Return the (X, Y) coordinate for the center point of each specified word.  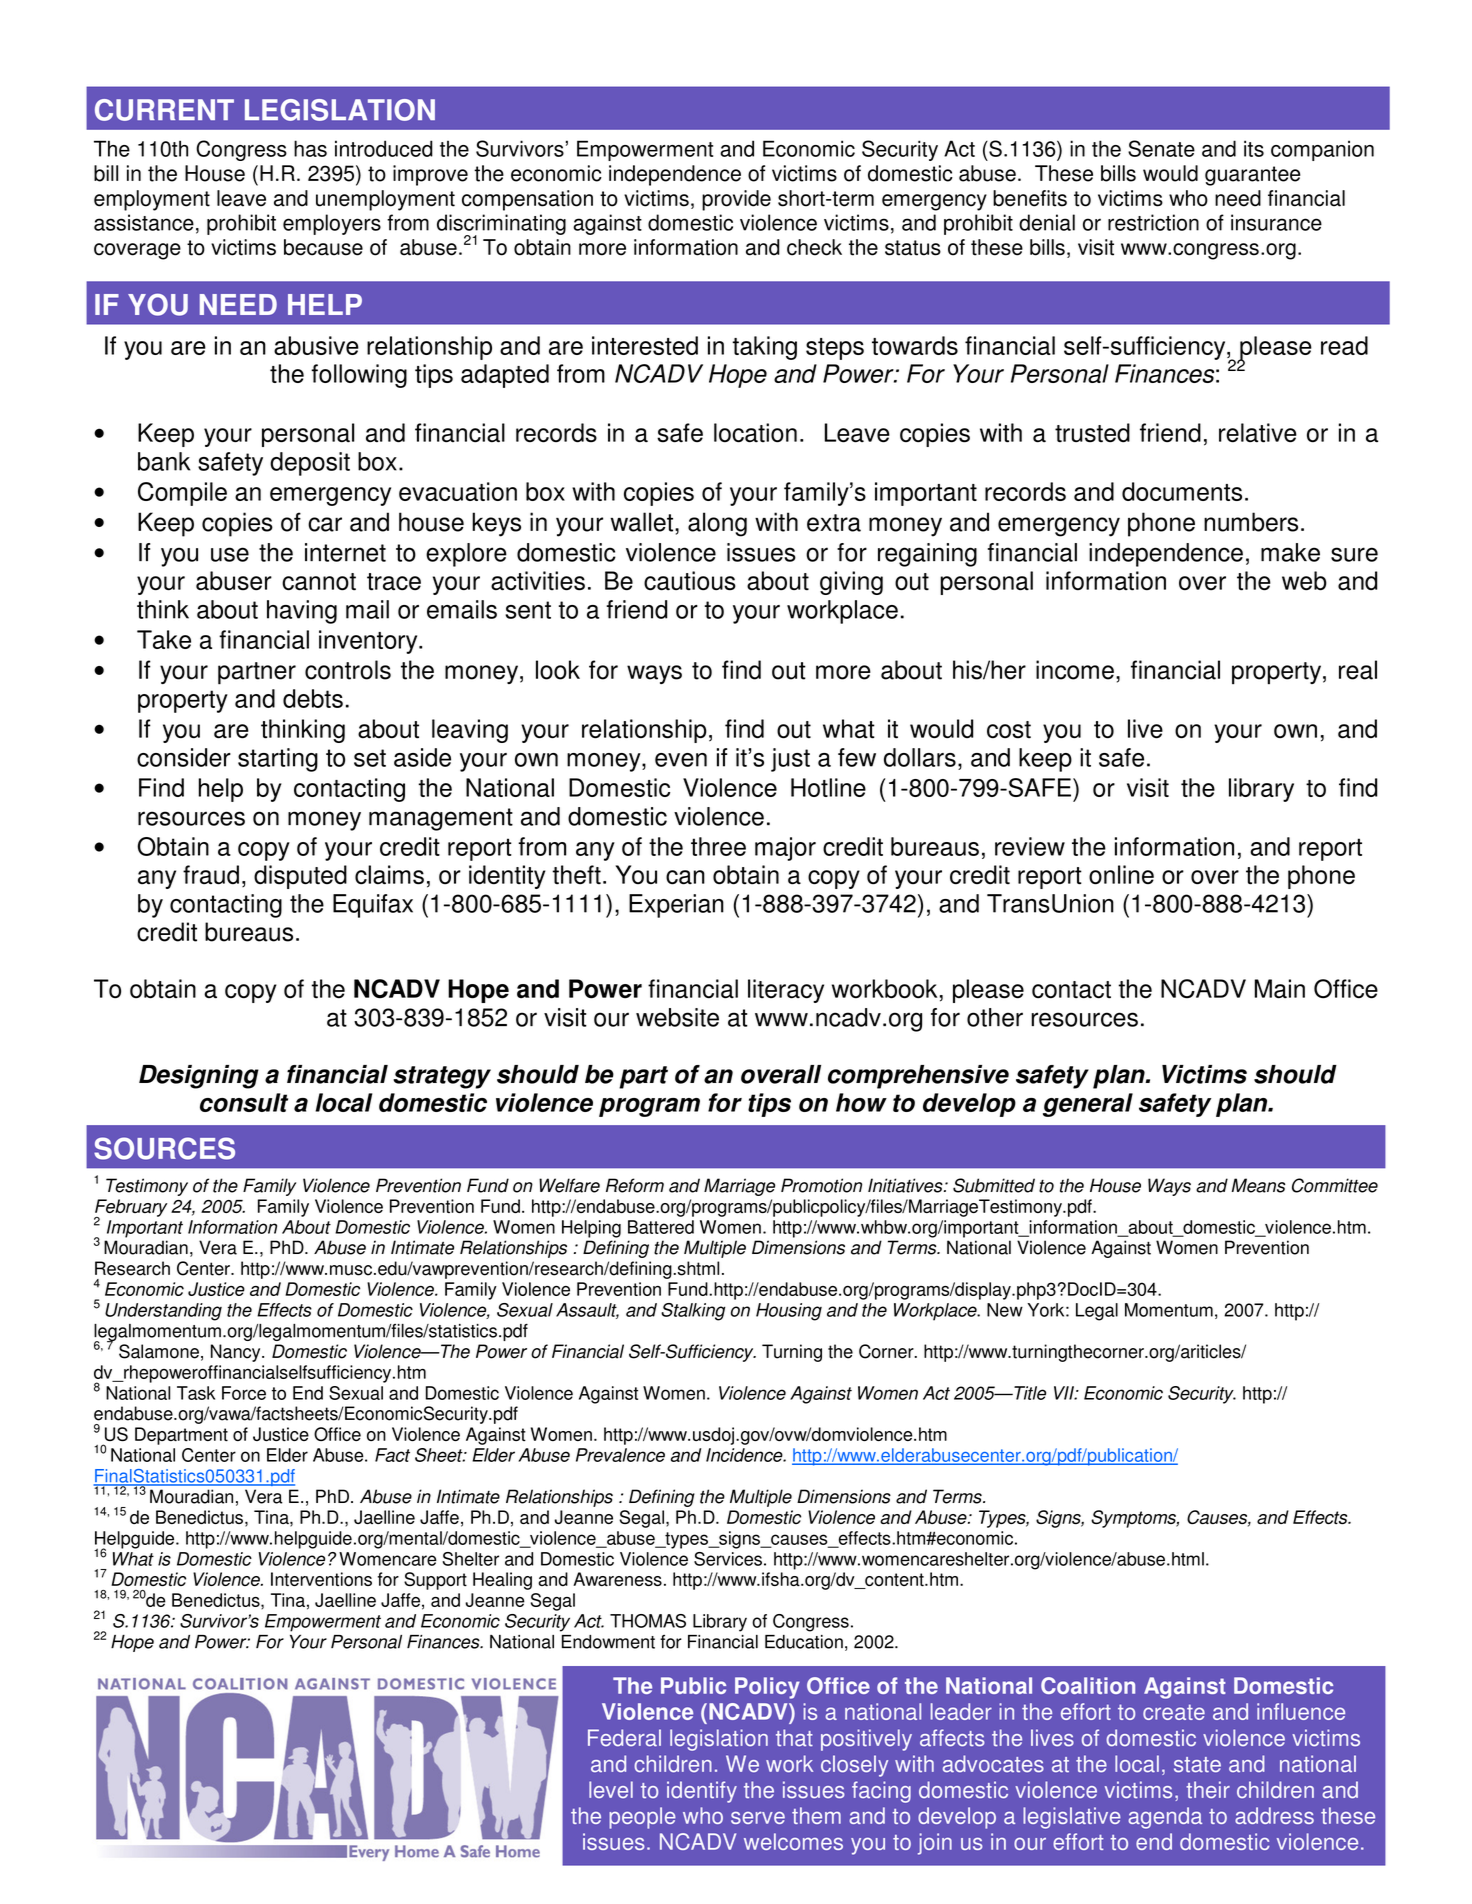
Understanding (163, 1312)
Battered (661, 1227)
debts (313, 698)
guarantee (1252, 176)
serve (758, 1818)
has (310, 148)
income (1075, 670)
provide (736, 200)
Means (1258, 1185)
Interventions (321, 1579)
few (857, 757)
